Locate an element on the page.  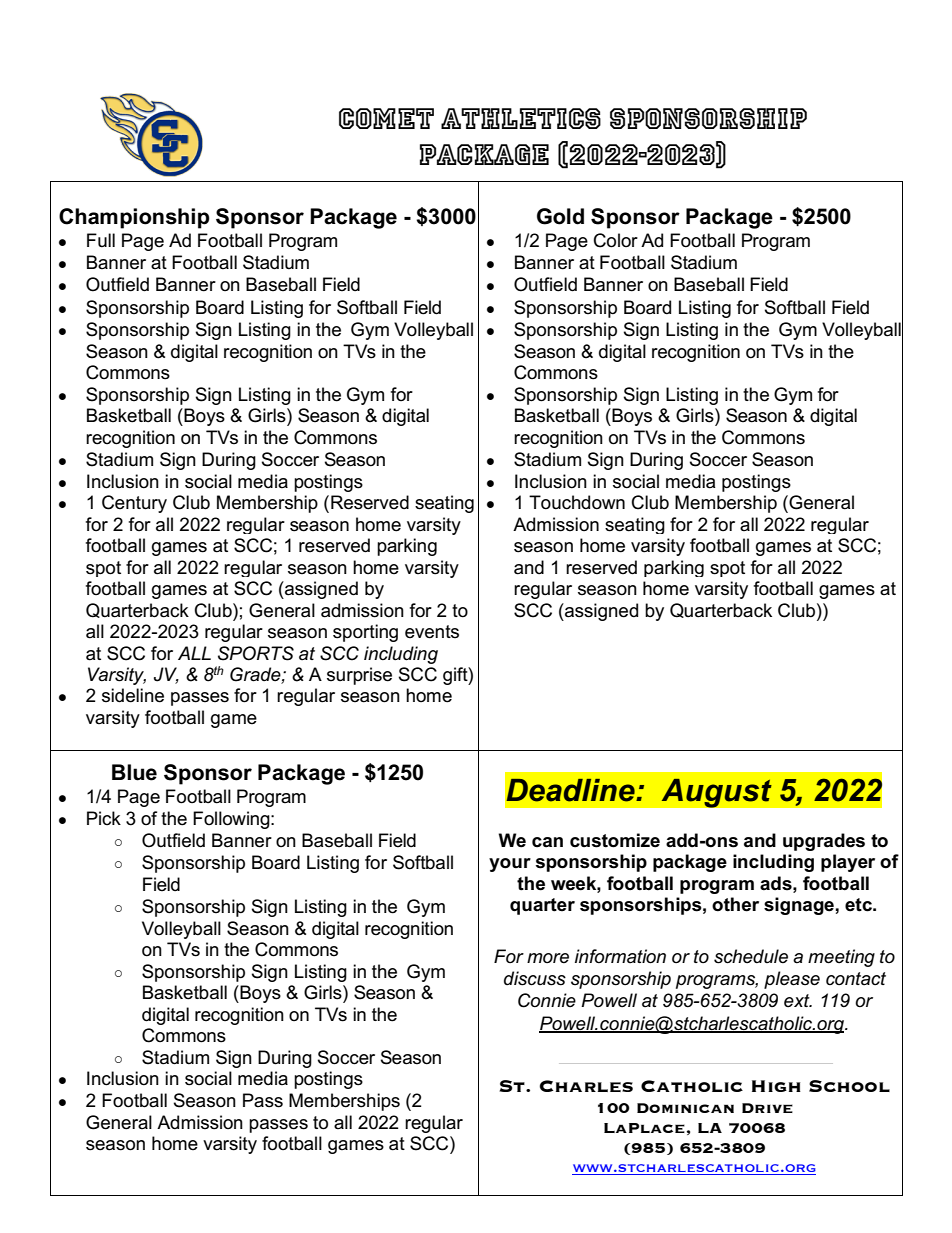
August is located at coordinates (716, 793).
